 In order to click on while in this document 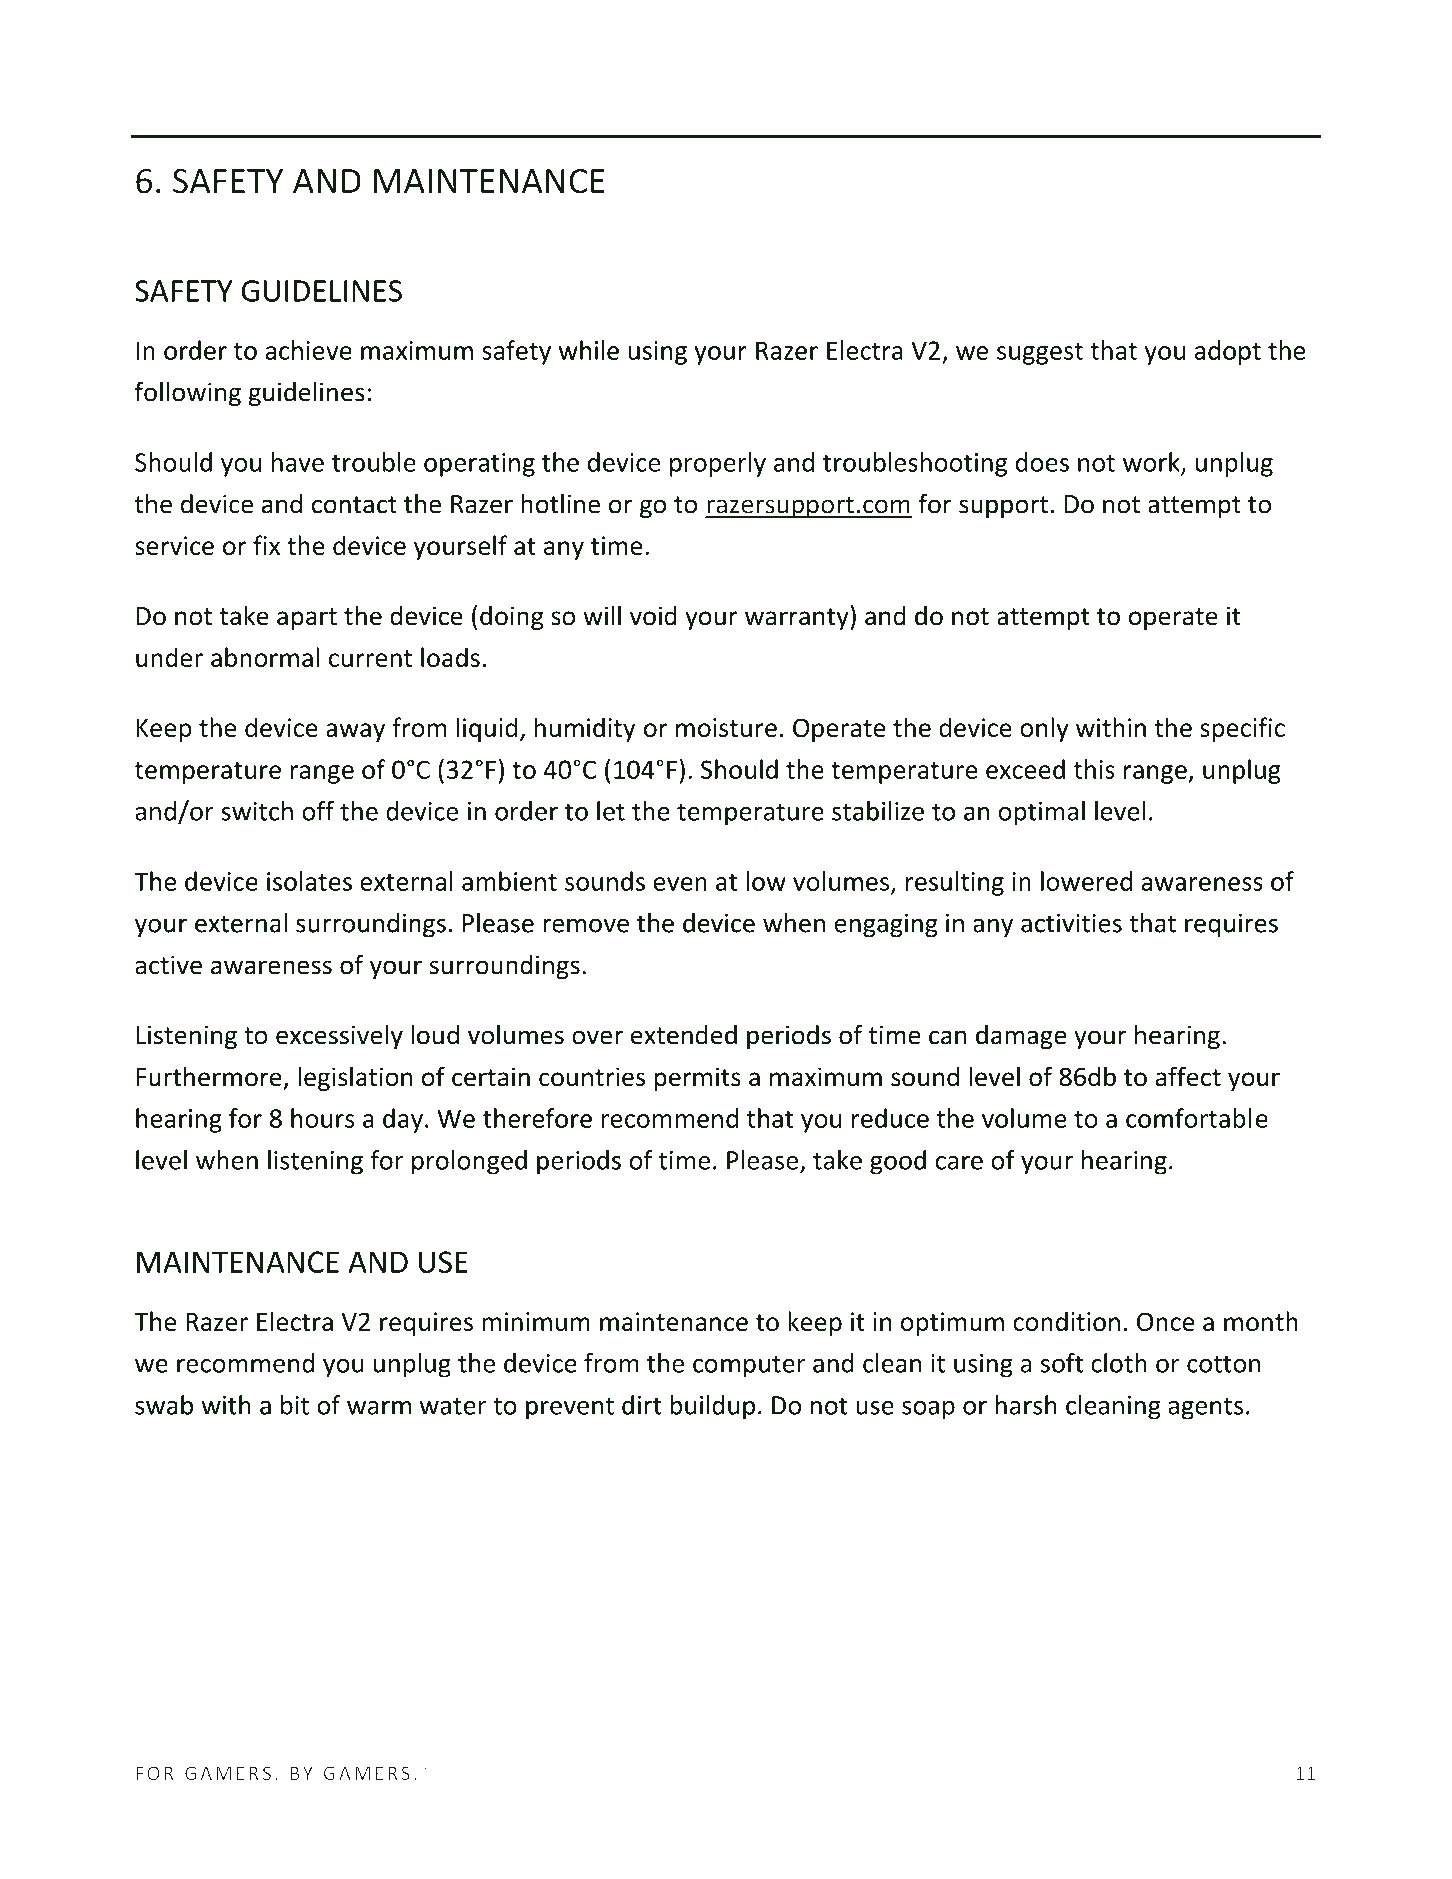, I will do `click(589, 350)`.
